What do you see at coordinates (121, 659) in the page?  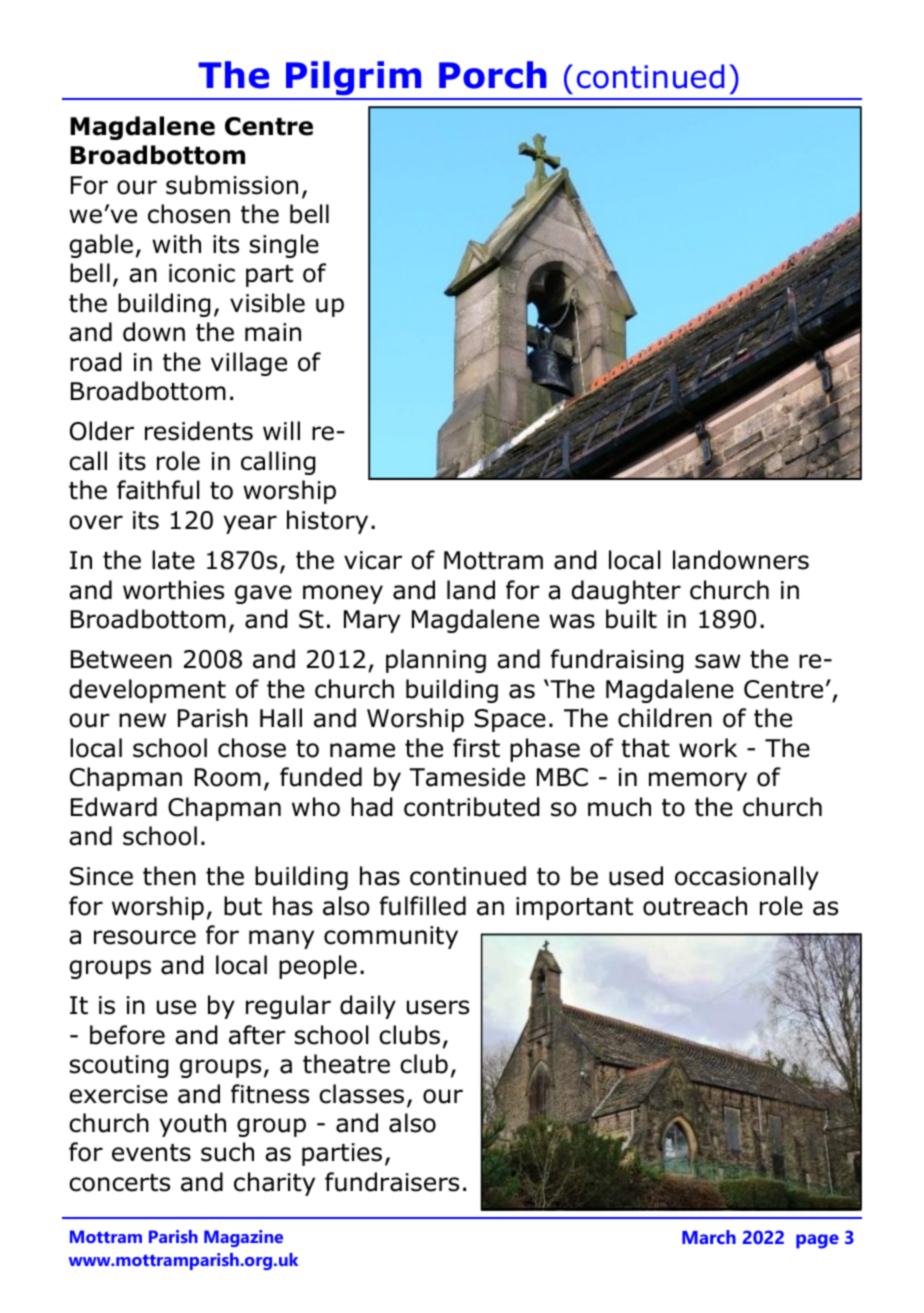 I see `Between` at bounding box center [121, 659].
